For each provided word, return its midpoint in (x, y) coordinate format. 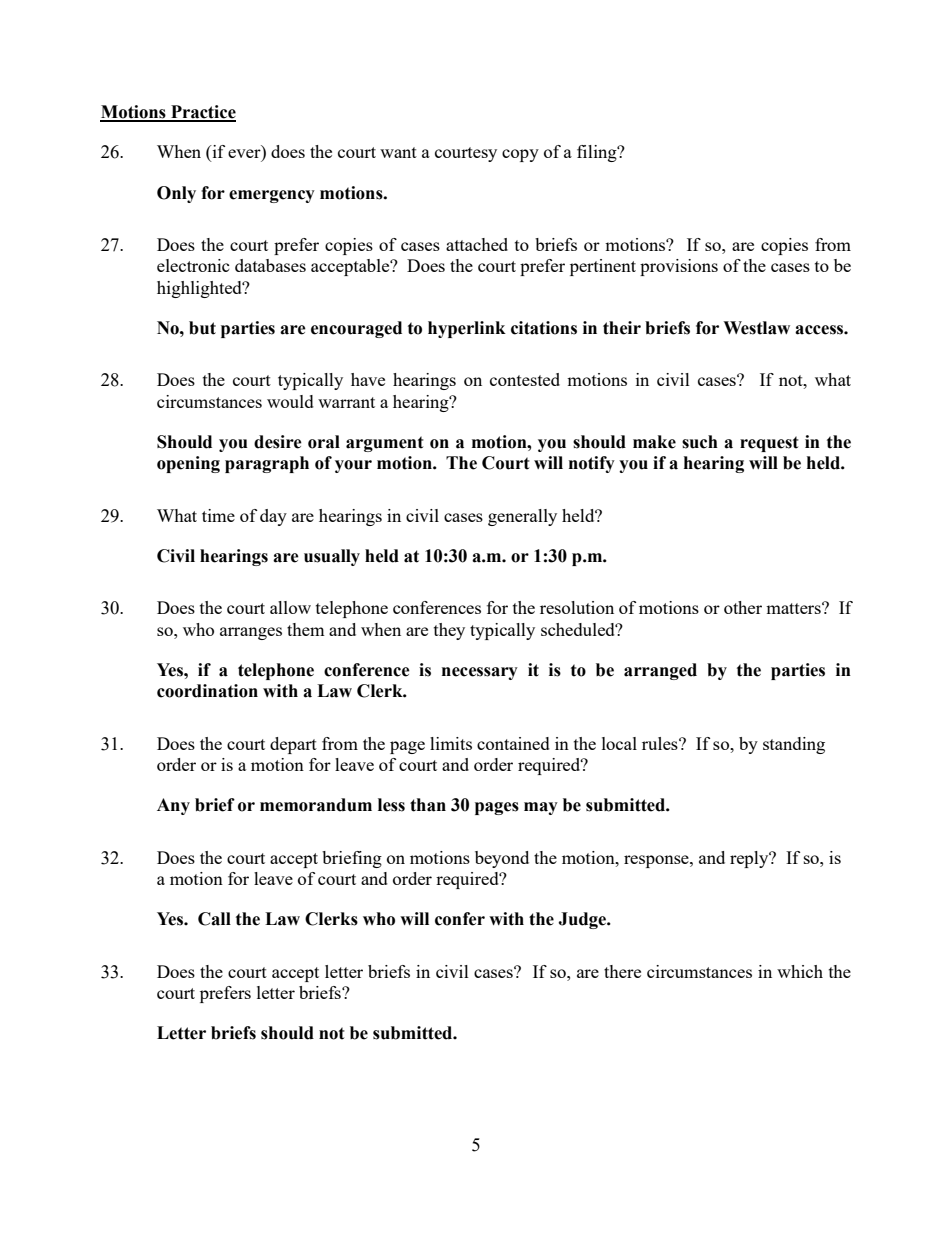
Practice (202, 113)
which (800, 971)
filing (598, 153)
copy (520, 155)
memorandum (316, 805)
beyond (502, 859)
